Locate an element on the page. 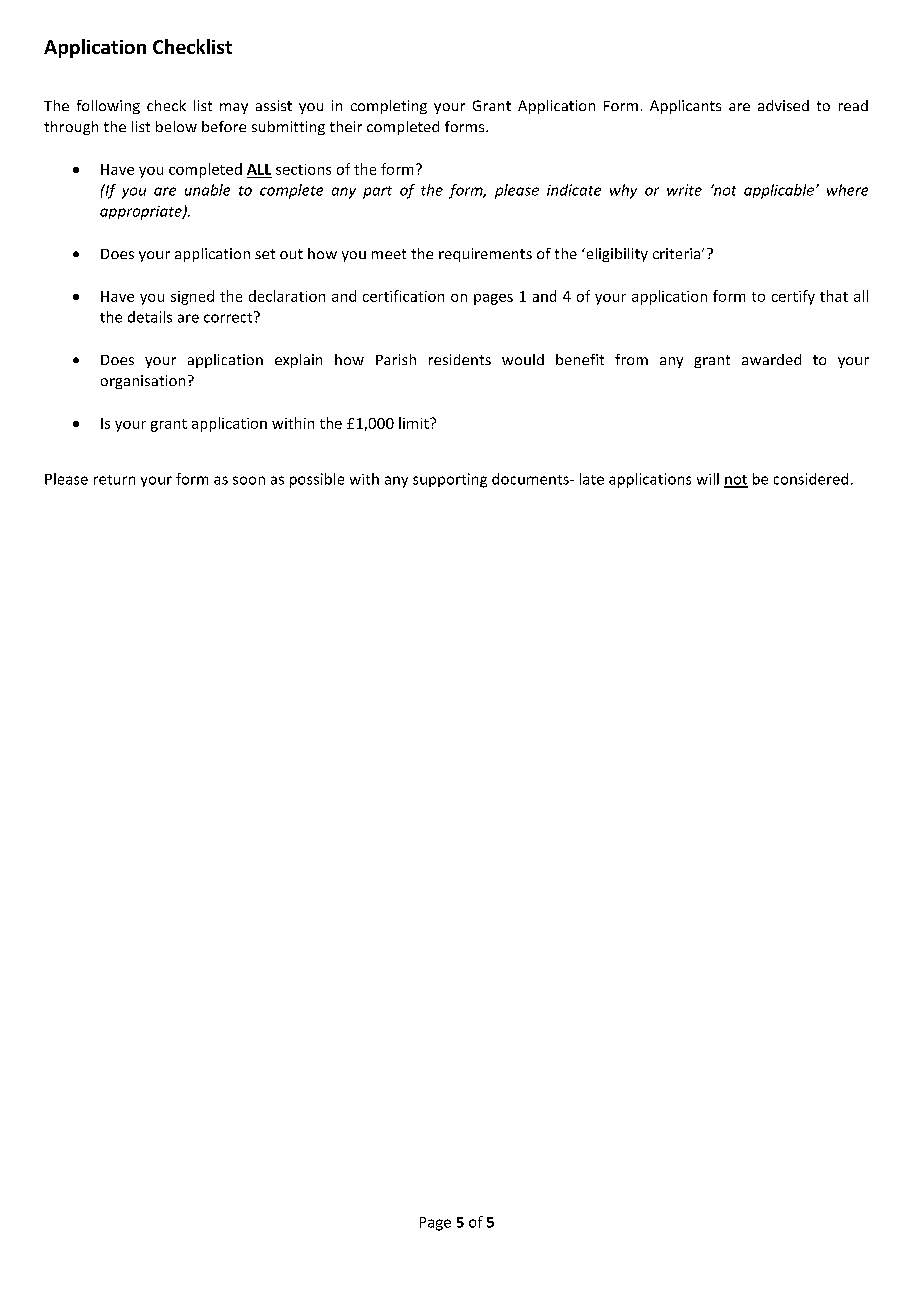 This document has height=1308, width=924. organisation is located at coordinates (143, 382).
